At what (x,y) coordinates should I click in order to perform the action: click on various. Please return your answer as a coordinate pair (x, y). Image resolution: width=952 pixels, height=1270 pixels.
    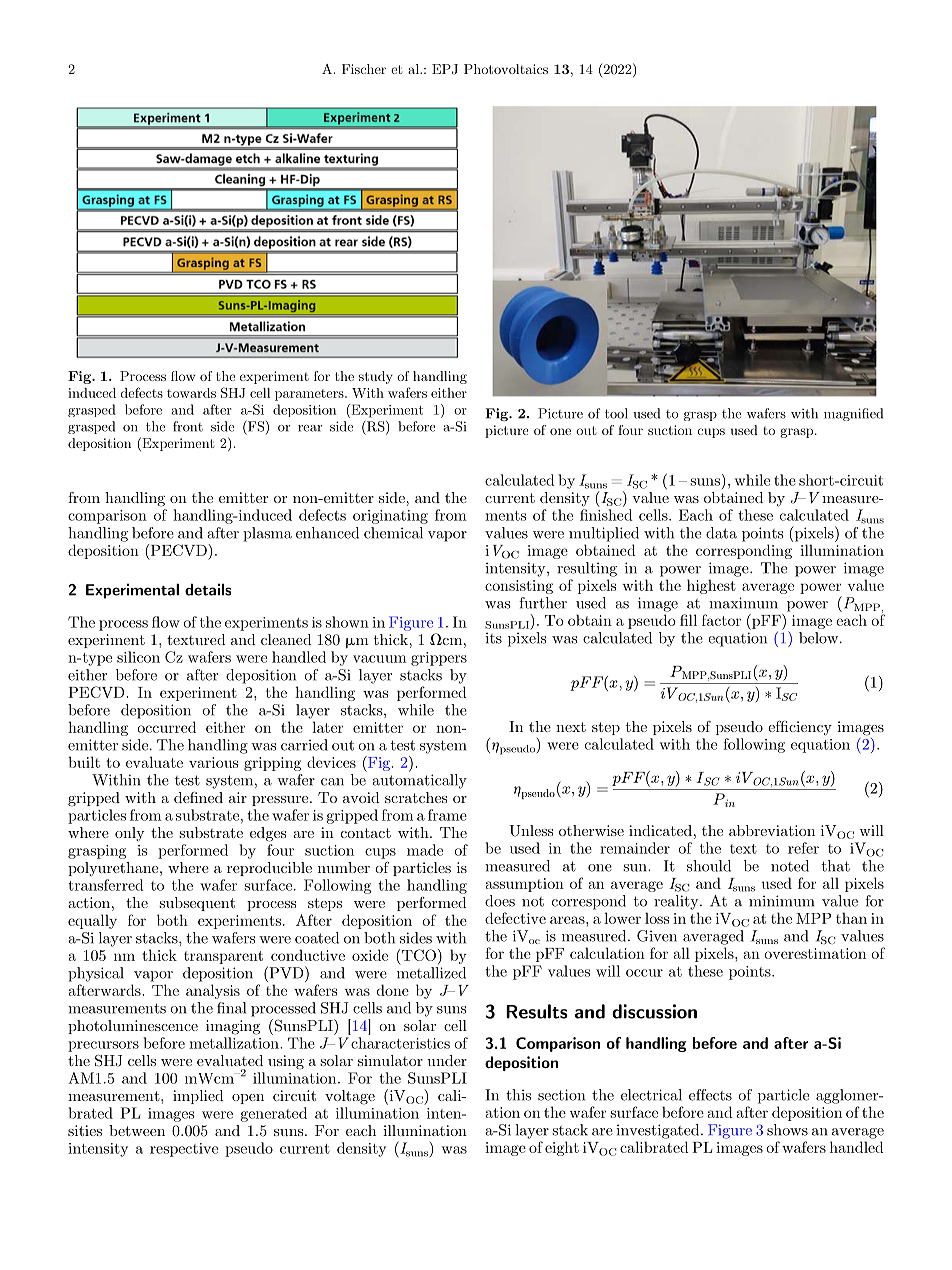
    Looking at the image, I should click on (213, 762).
